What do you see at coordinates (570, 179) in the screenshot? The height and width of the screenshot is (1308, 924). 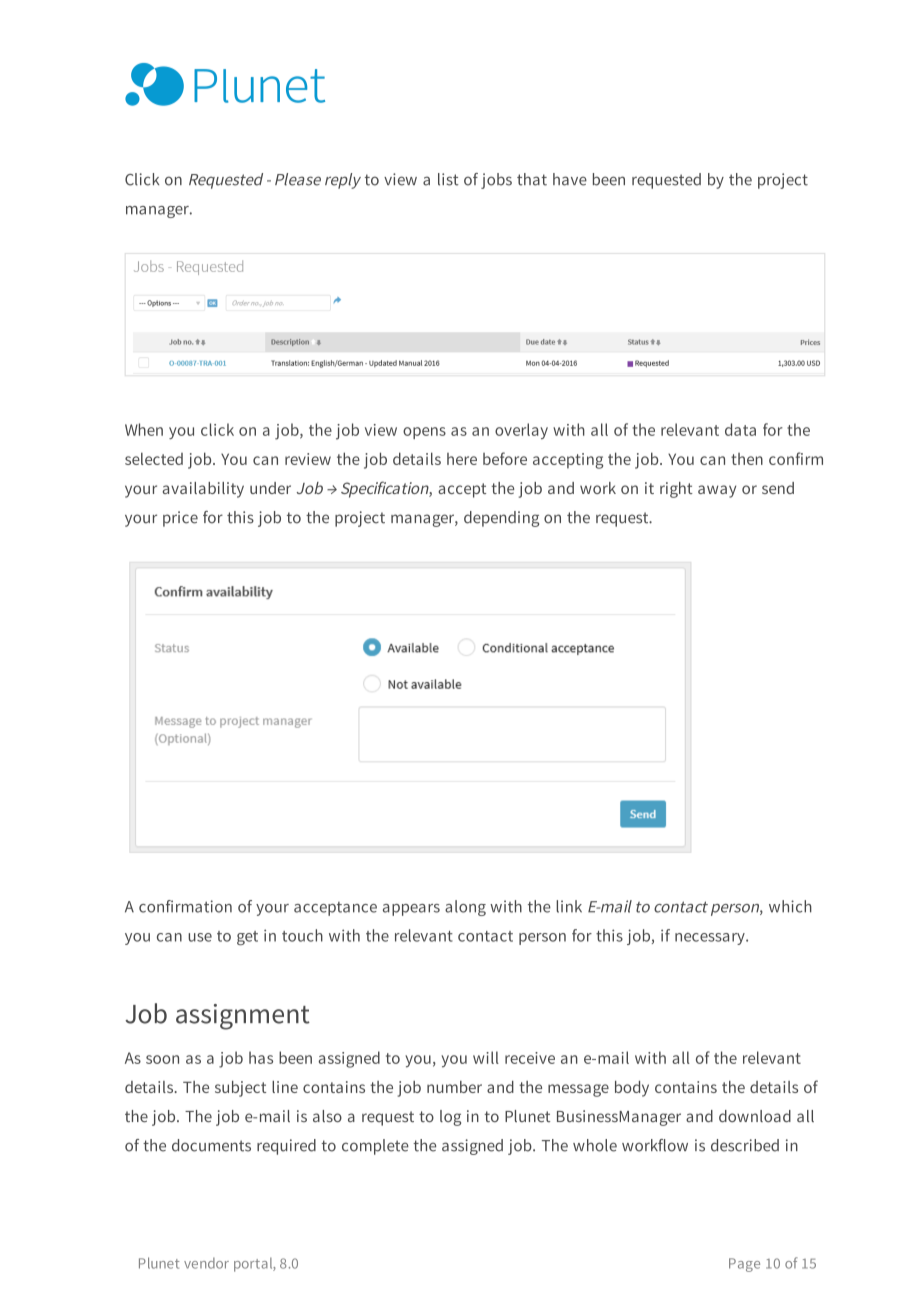 I see `have` at bounding box center [570, 179].
